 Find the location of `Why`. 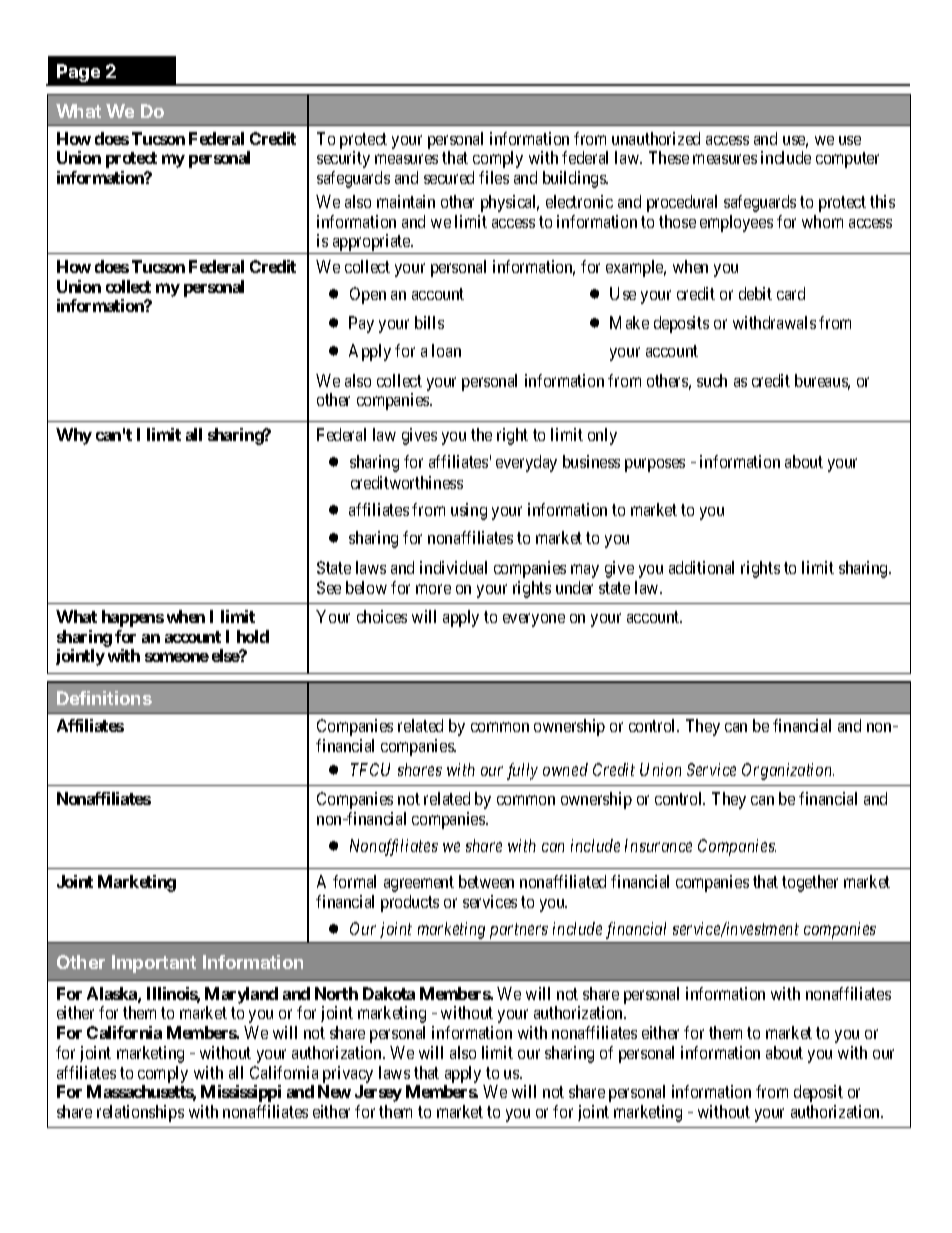

Why is located at coordinates (74, 436).
